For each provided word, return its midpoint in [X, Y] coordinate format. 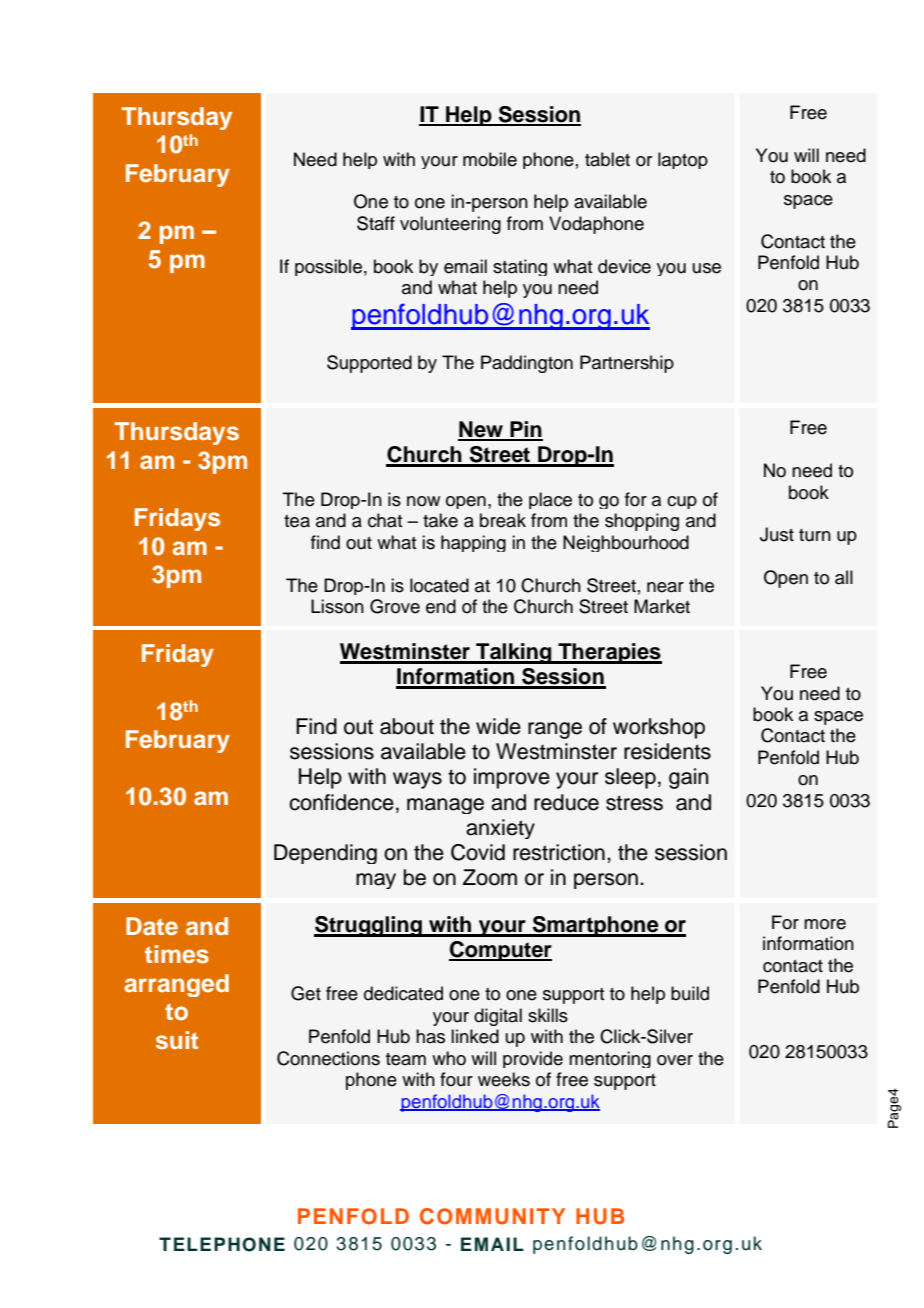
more [825, 924]
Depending [325, 854]
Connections [328, 1058]
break [503, 520]
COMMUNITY [492, 1216]
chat [385, 520]
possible [328, 267]
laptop [683, 160]
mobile [490, 159]
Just [777, 534]
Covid [478, 852]
